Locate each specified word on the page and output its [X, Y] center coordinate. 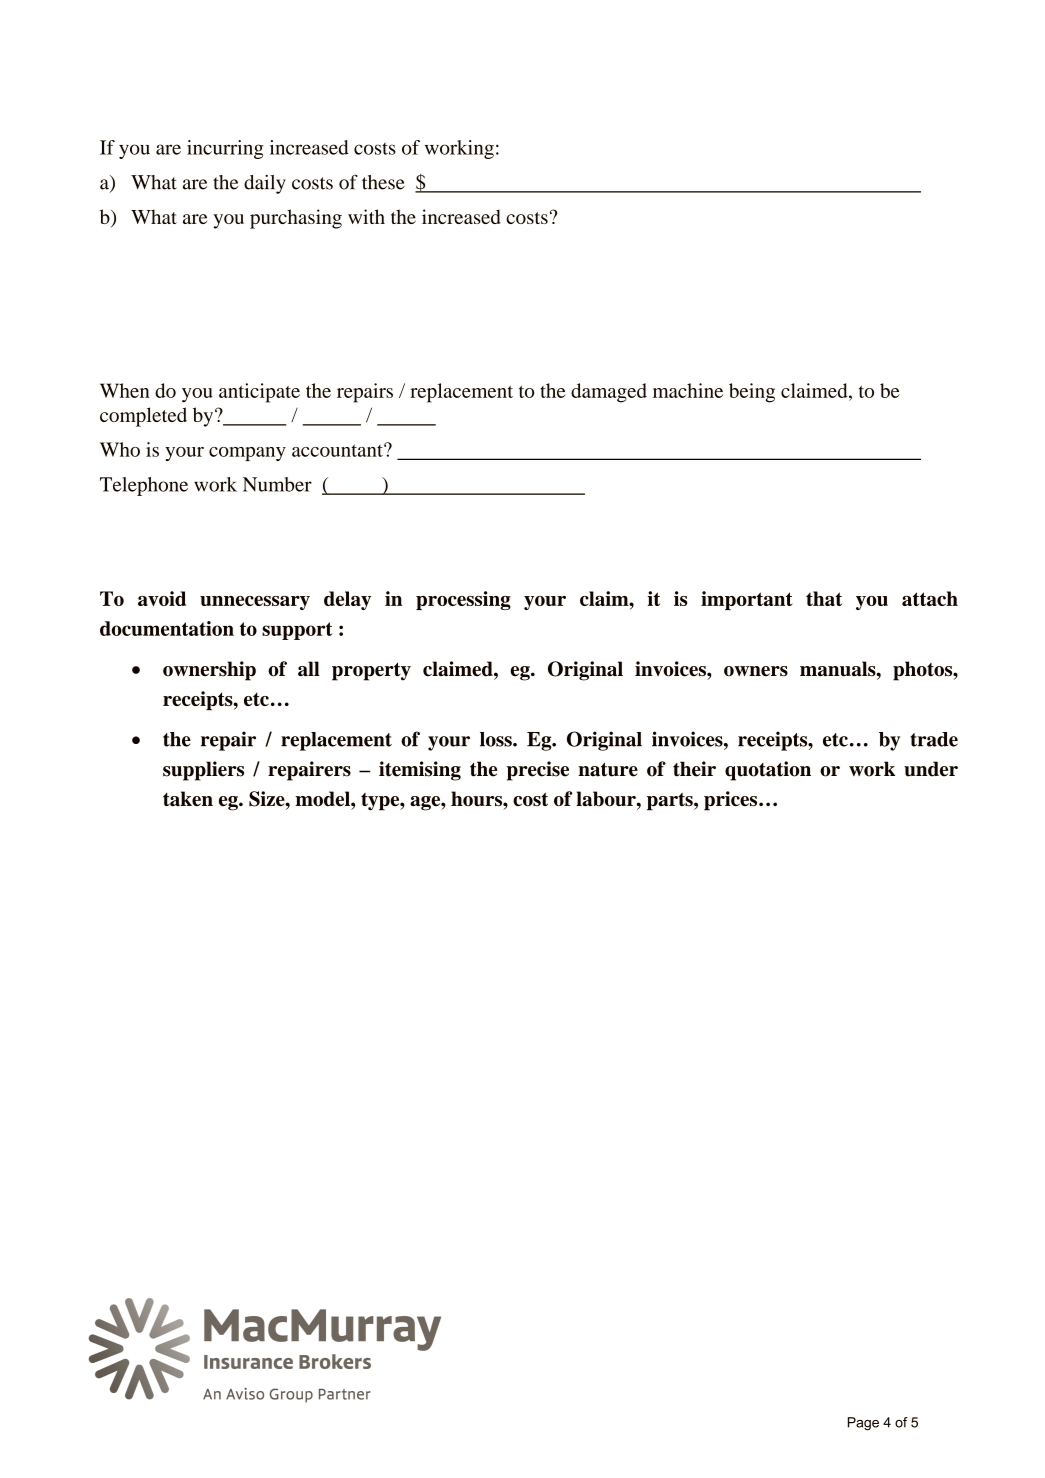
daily [265, 184]
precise [538, 771]
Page [863, 1424]
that [824, 598]
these [383, 182]
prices [732, 801]
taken [188, 799]
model [324, 799]
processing [463, 600]
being [752, 393]
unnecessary [255, 603]
